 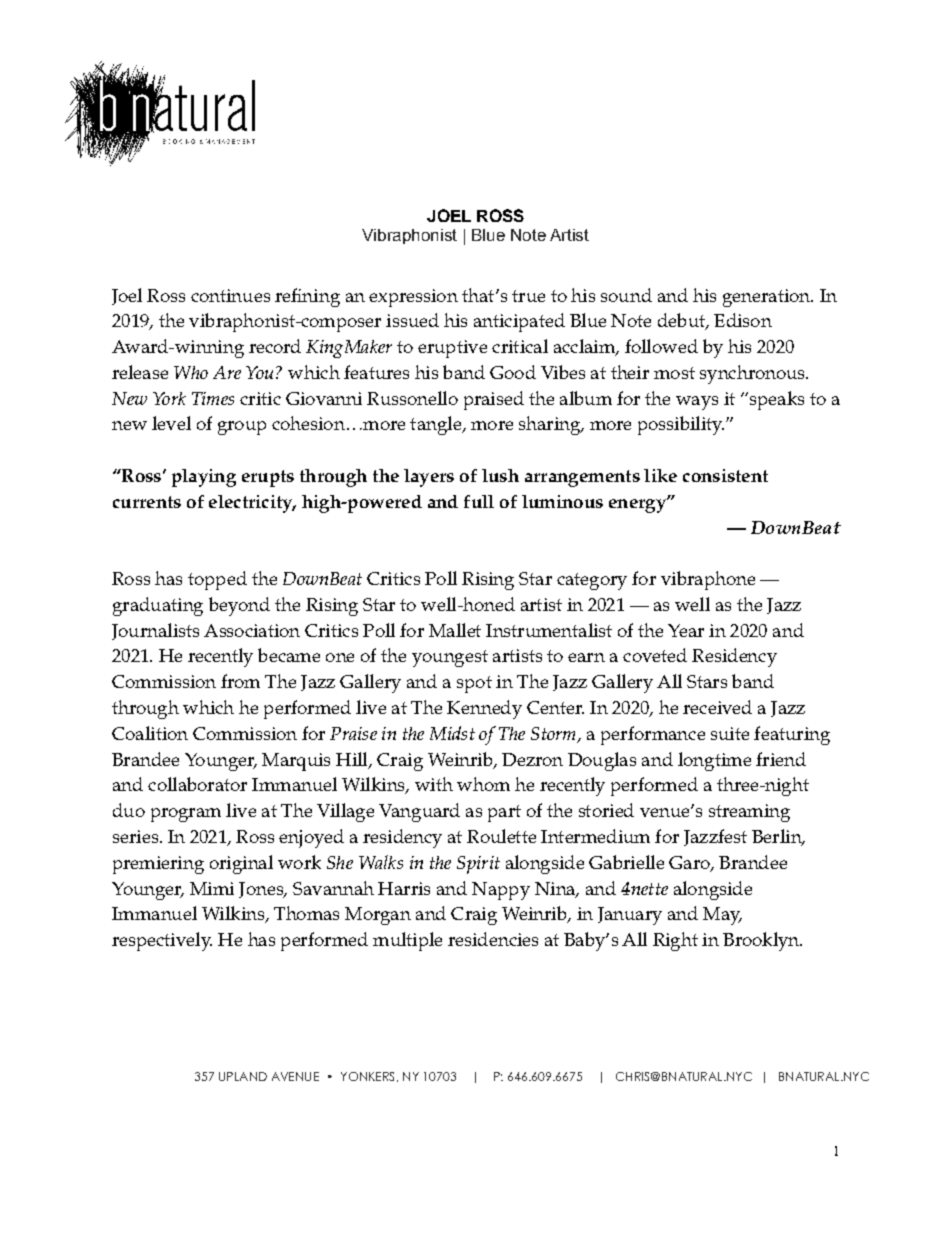 What do you see at coordinates (501, 891) in the screenshot?
I see `Nappy` at bounding box center [501, 891].
